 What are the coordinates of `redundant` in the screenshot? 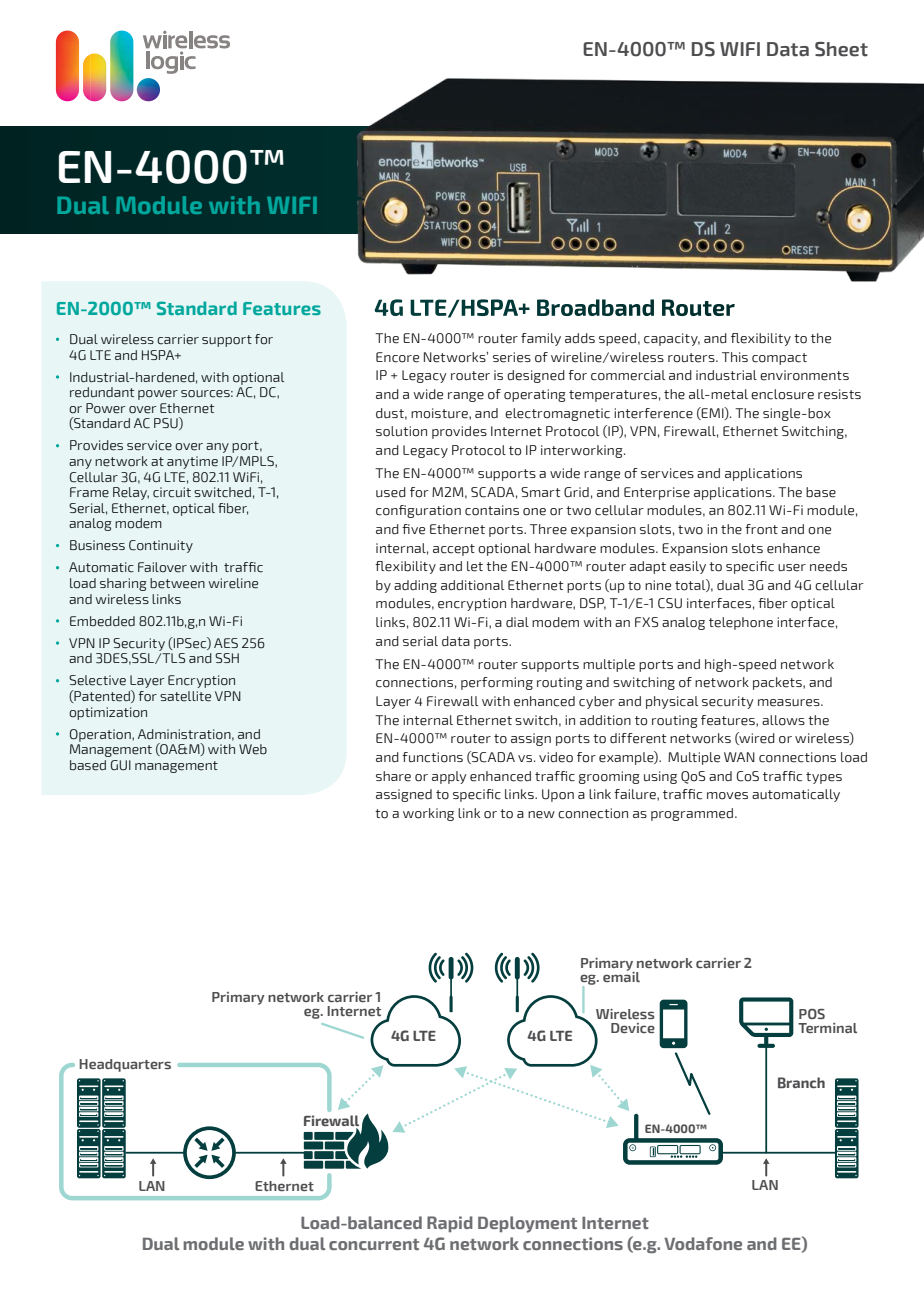 It's located at (102, 392).
